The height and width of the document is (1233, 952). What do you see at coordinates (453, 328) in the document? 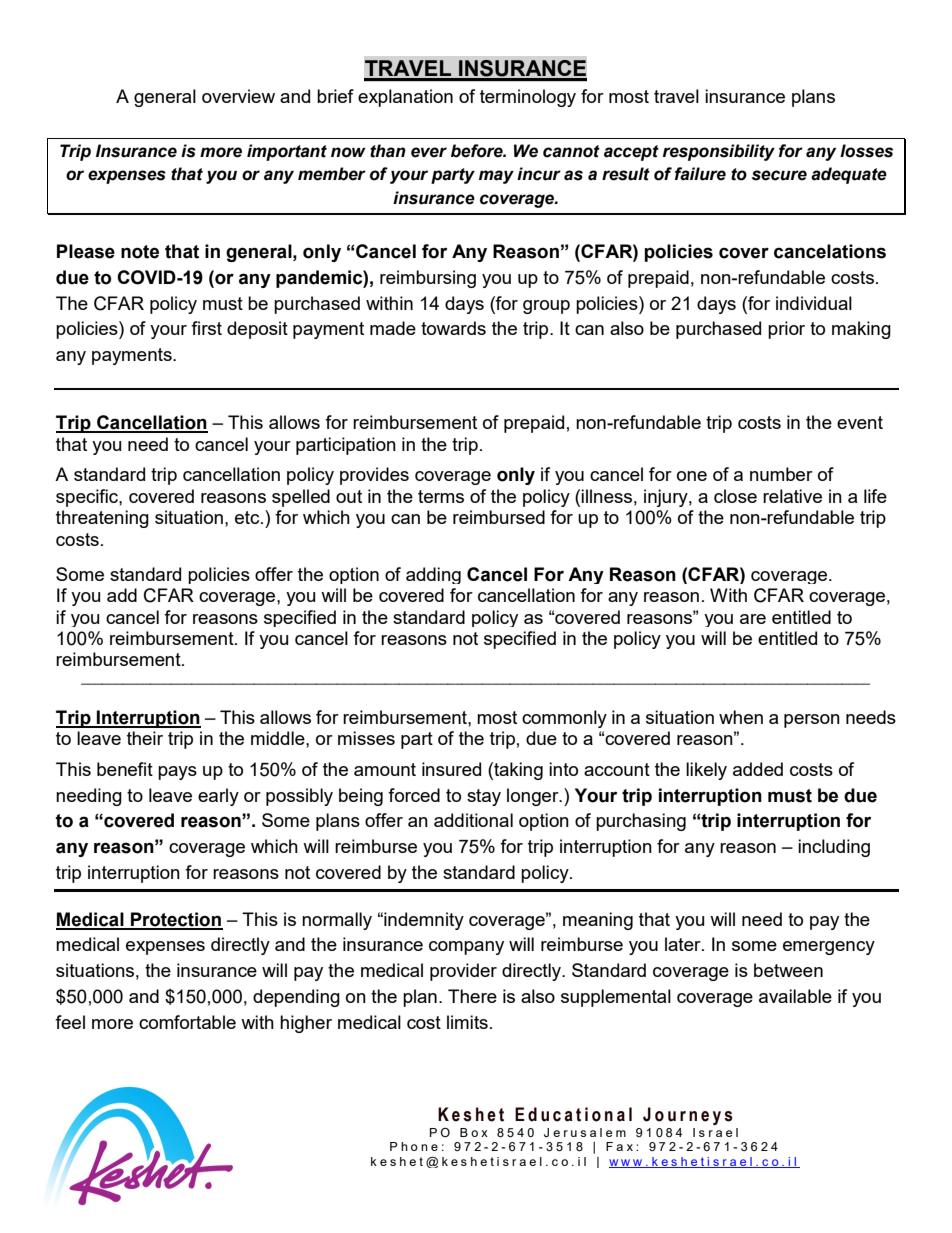
I see `towards` at bounding box center [453, 328].
